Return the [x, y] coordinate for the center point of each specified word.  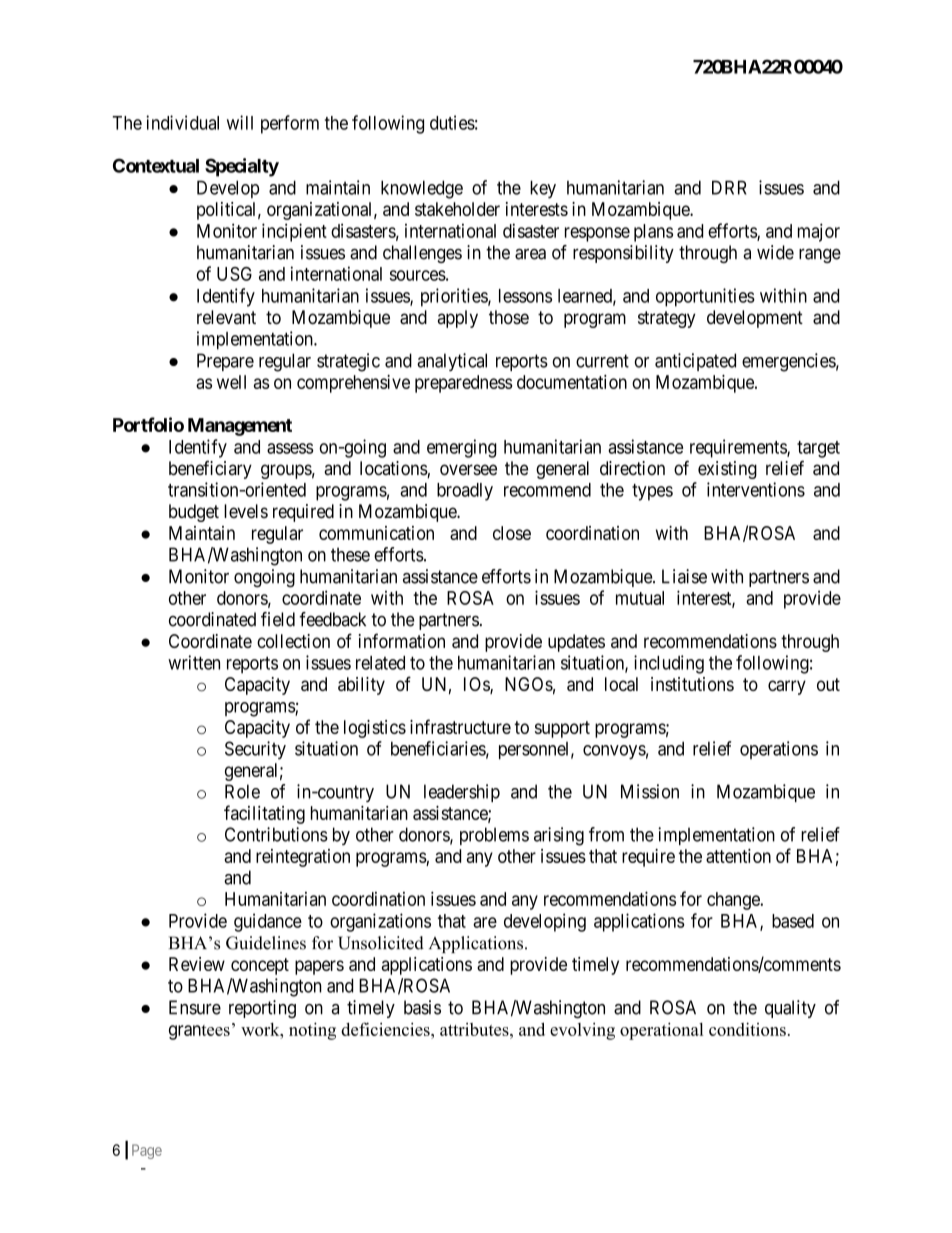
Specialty [242, 167]
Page [147, 1151]
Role [242, 791]
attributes [475, 1029]
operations [779, 750]
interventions [756, 489]
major [819, 232]
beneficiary [210, 469]
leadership [462, 793]
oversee [468, 470]
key [543, 189]
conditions [747, 1029]
